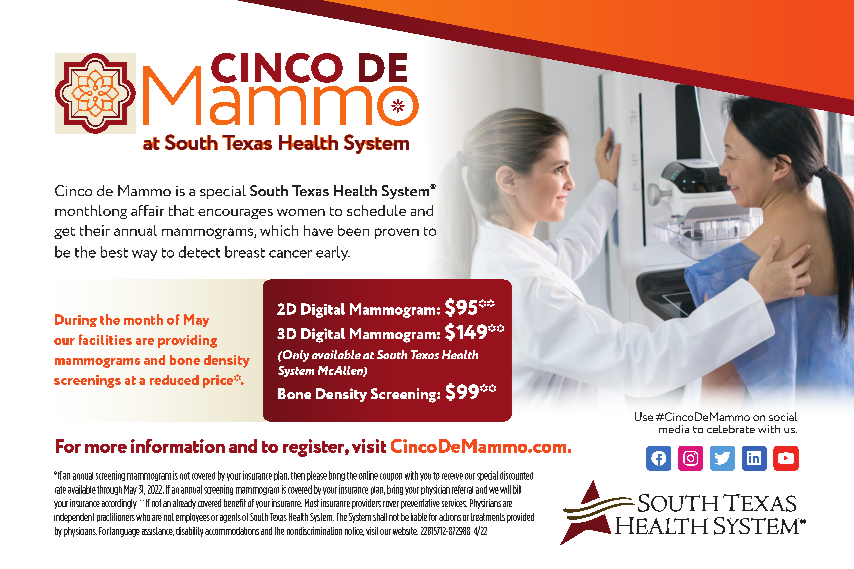  Describe the element at coordinates (419, 517) in the screenshot. I see `liable` at that location.
